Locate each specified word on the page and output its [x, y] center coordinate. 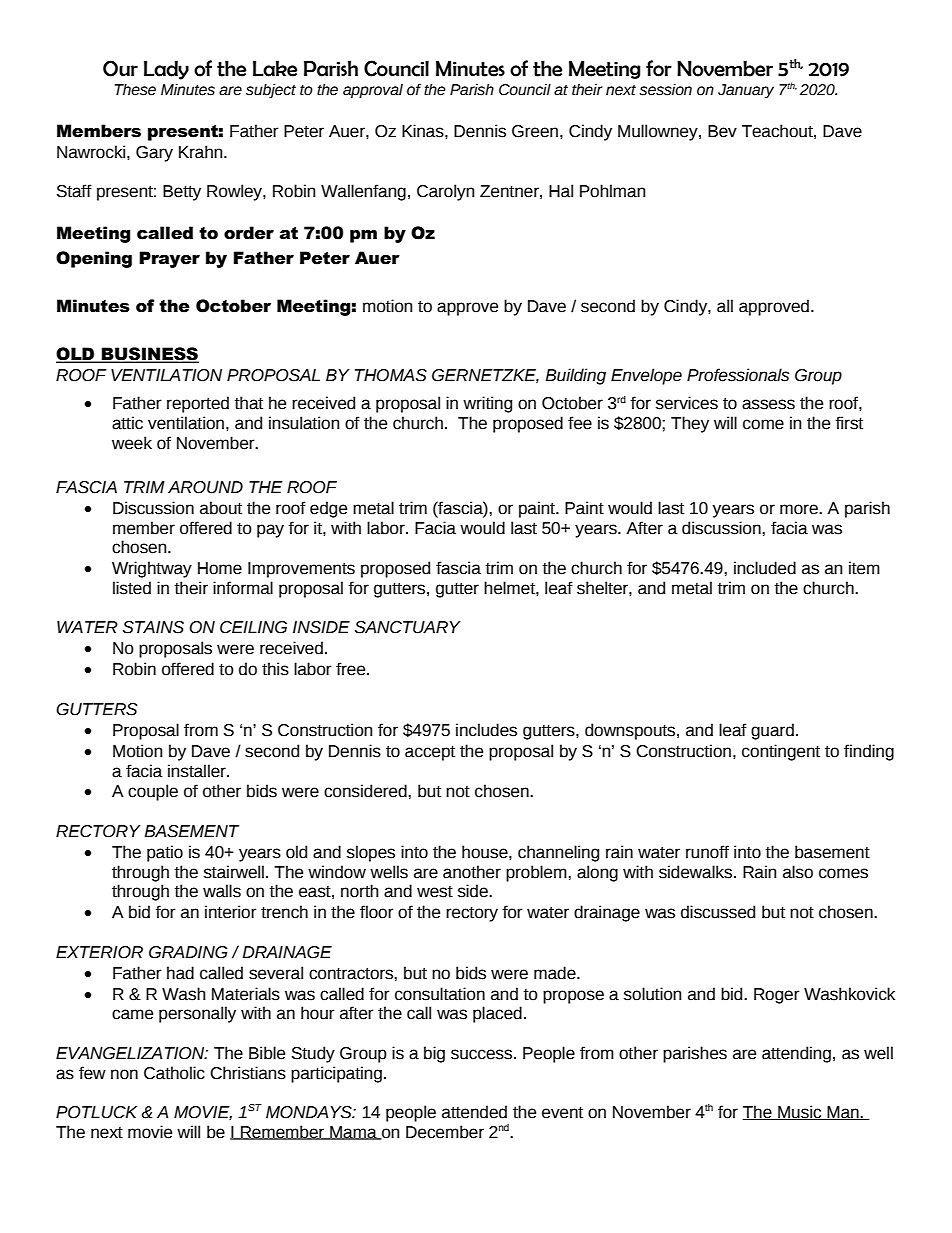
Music [800, 1112]
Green [535, 131]
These [135, 90]
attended [474, 1112]
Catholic [174, 1073]
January [746, 91]
